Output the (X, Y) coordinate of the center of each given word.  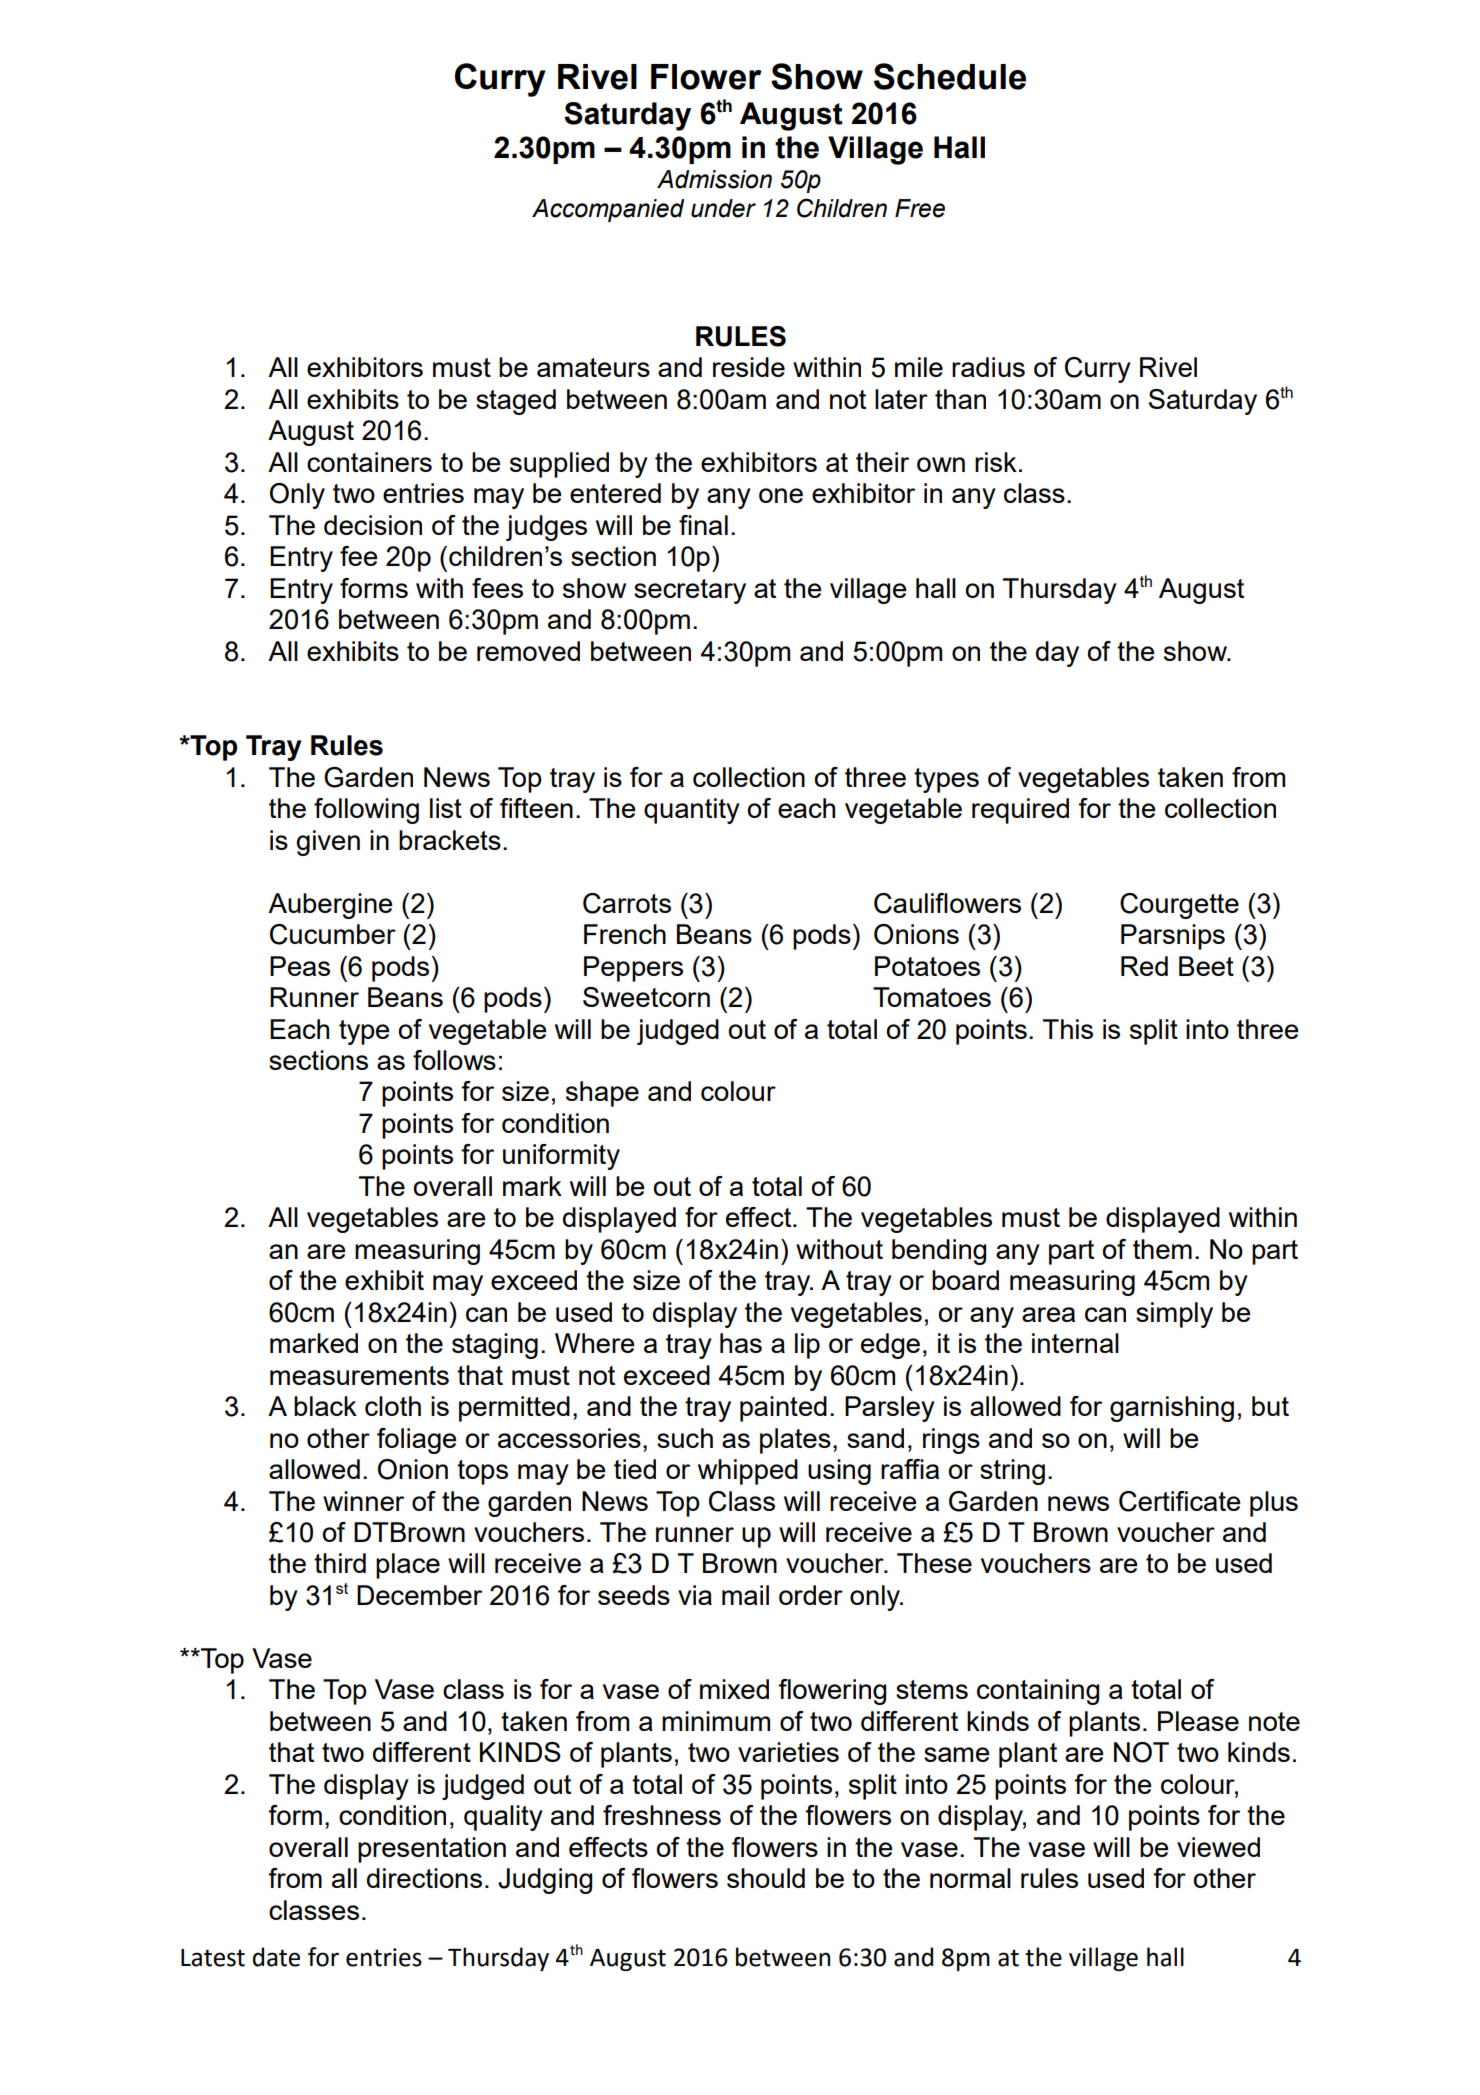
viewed (1218, 1847)
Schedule (950, 76)
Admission (714, 179)
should (766, 1878)
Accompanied (608, 210)
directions (424, 1878)
